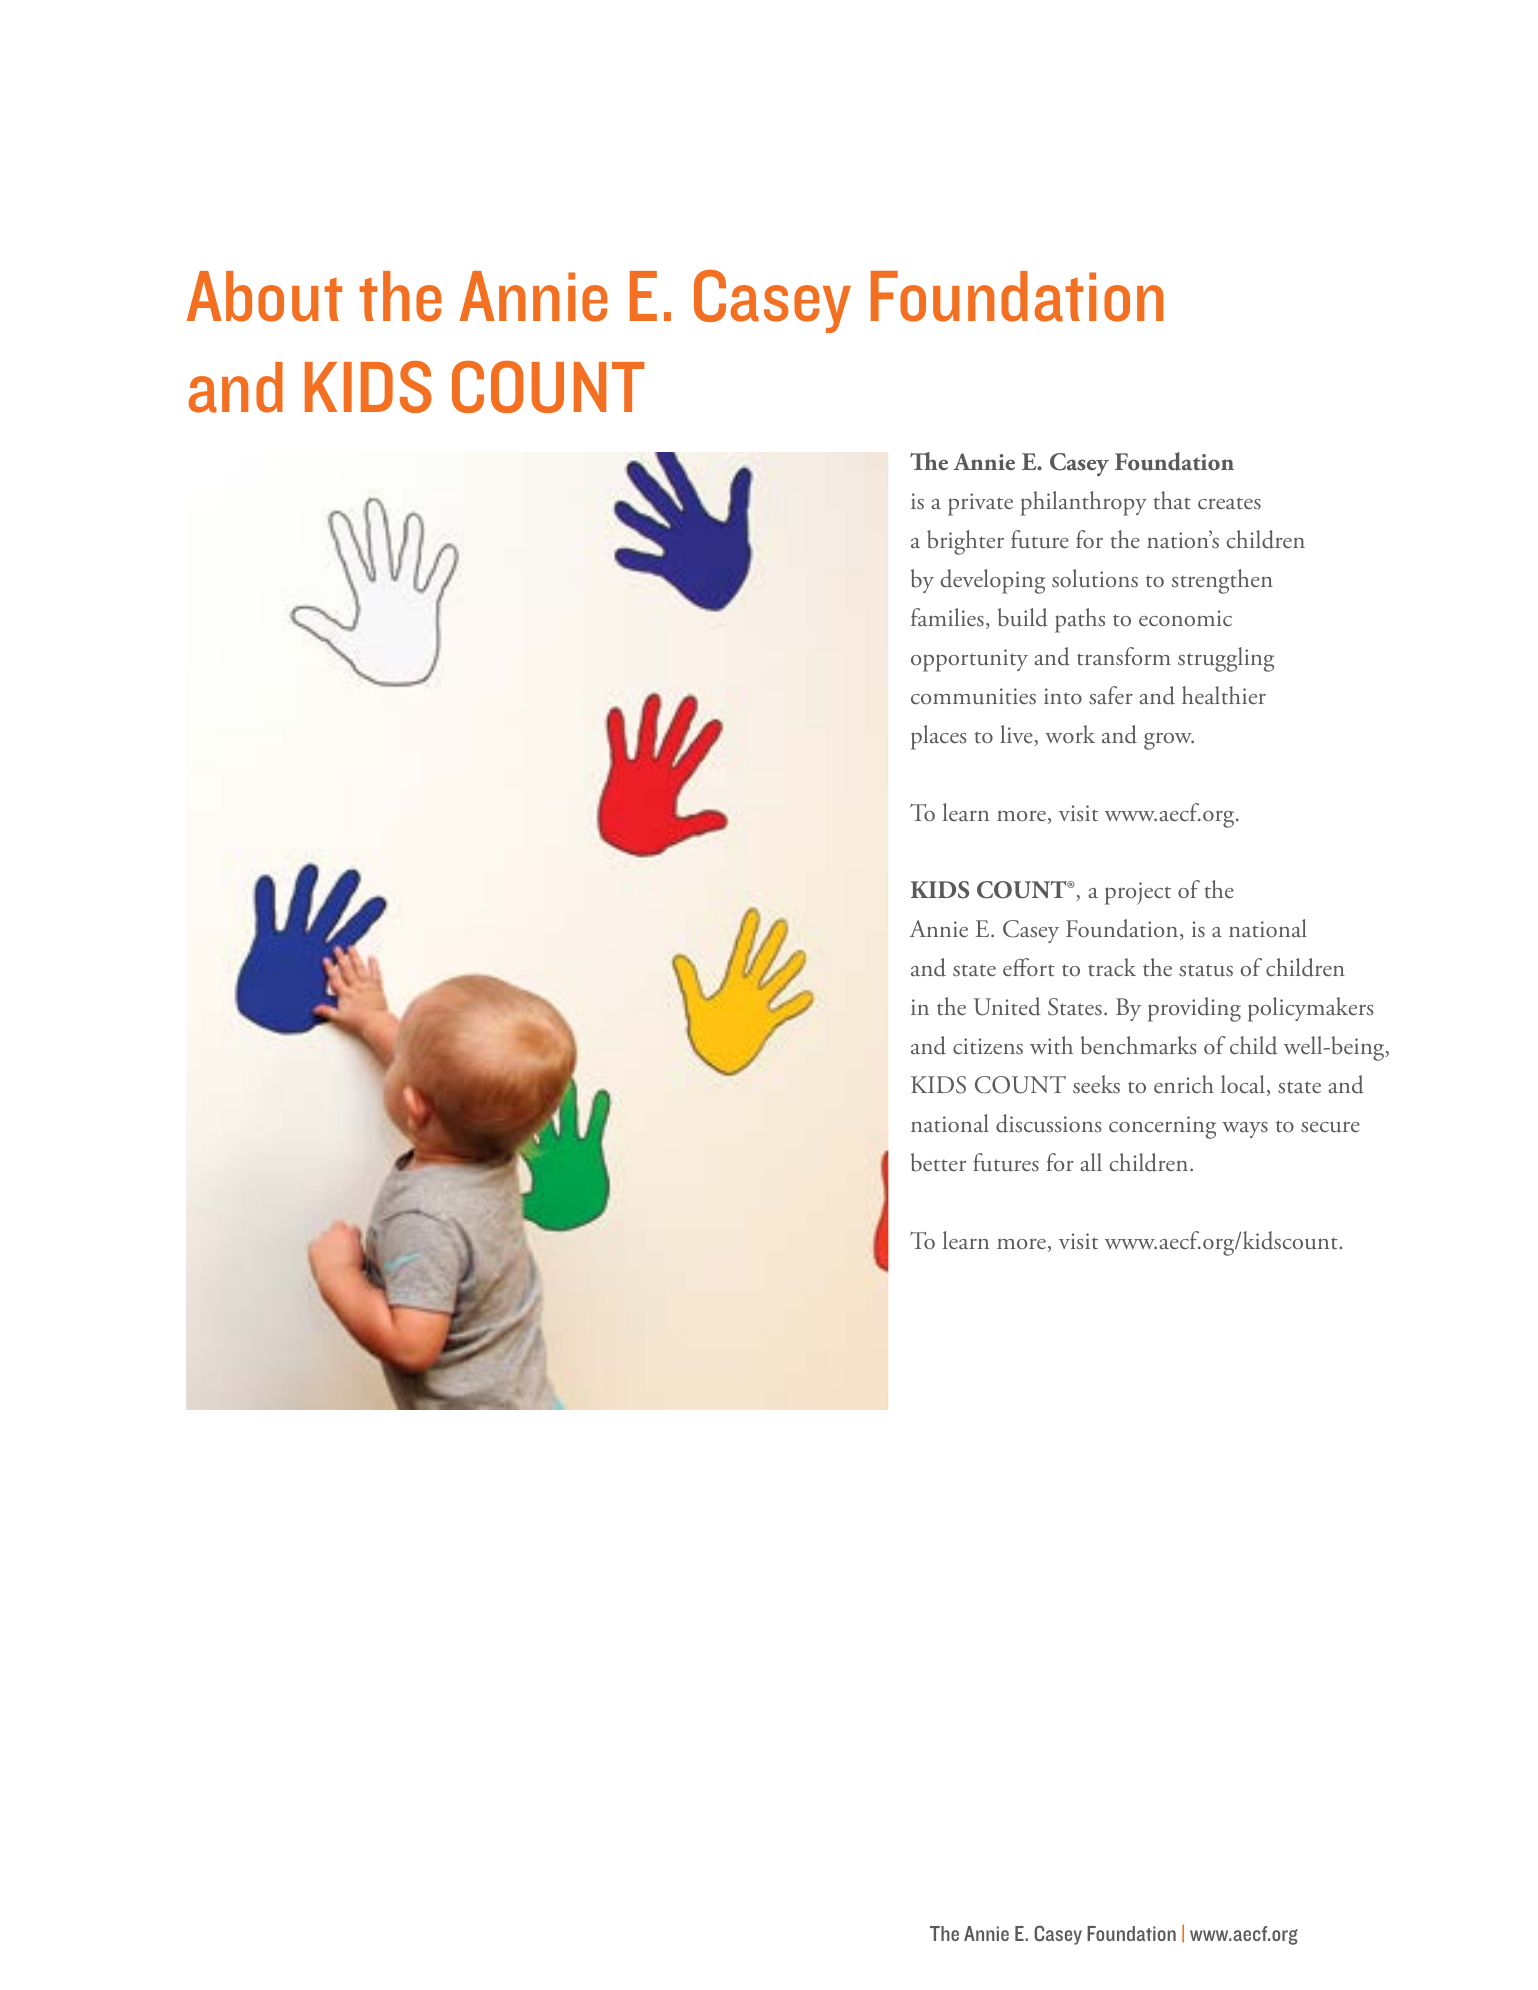  Describe the element at coordinates (1169, 741) in the screenshot. I see `grow` at that location.
